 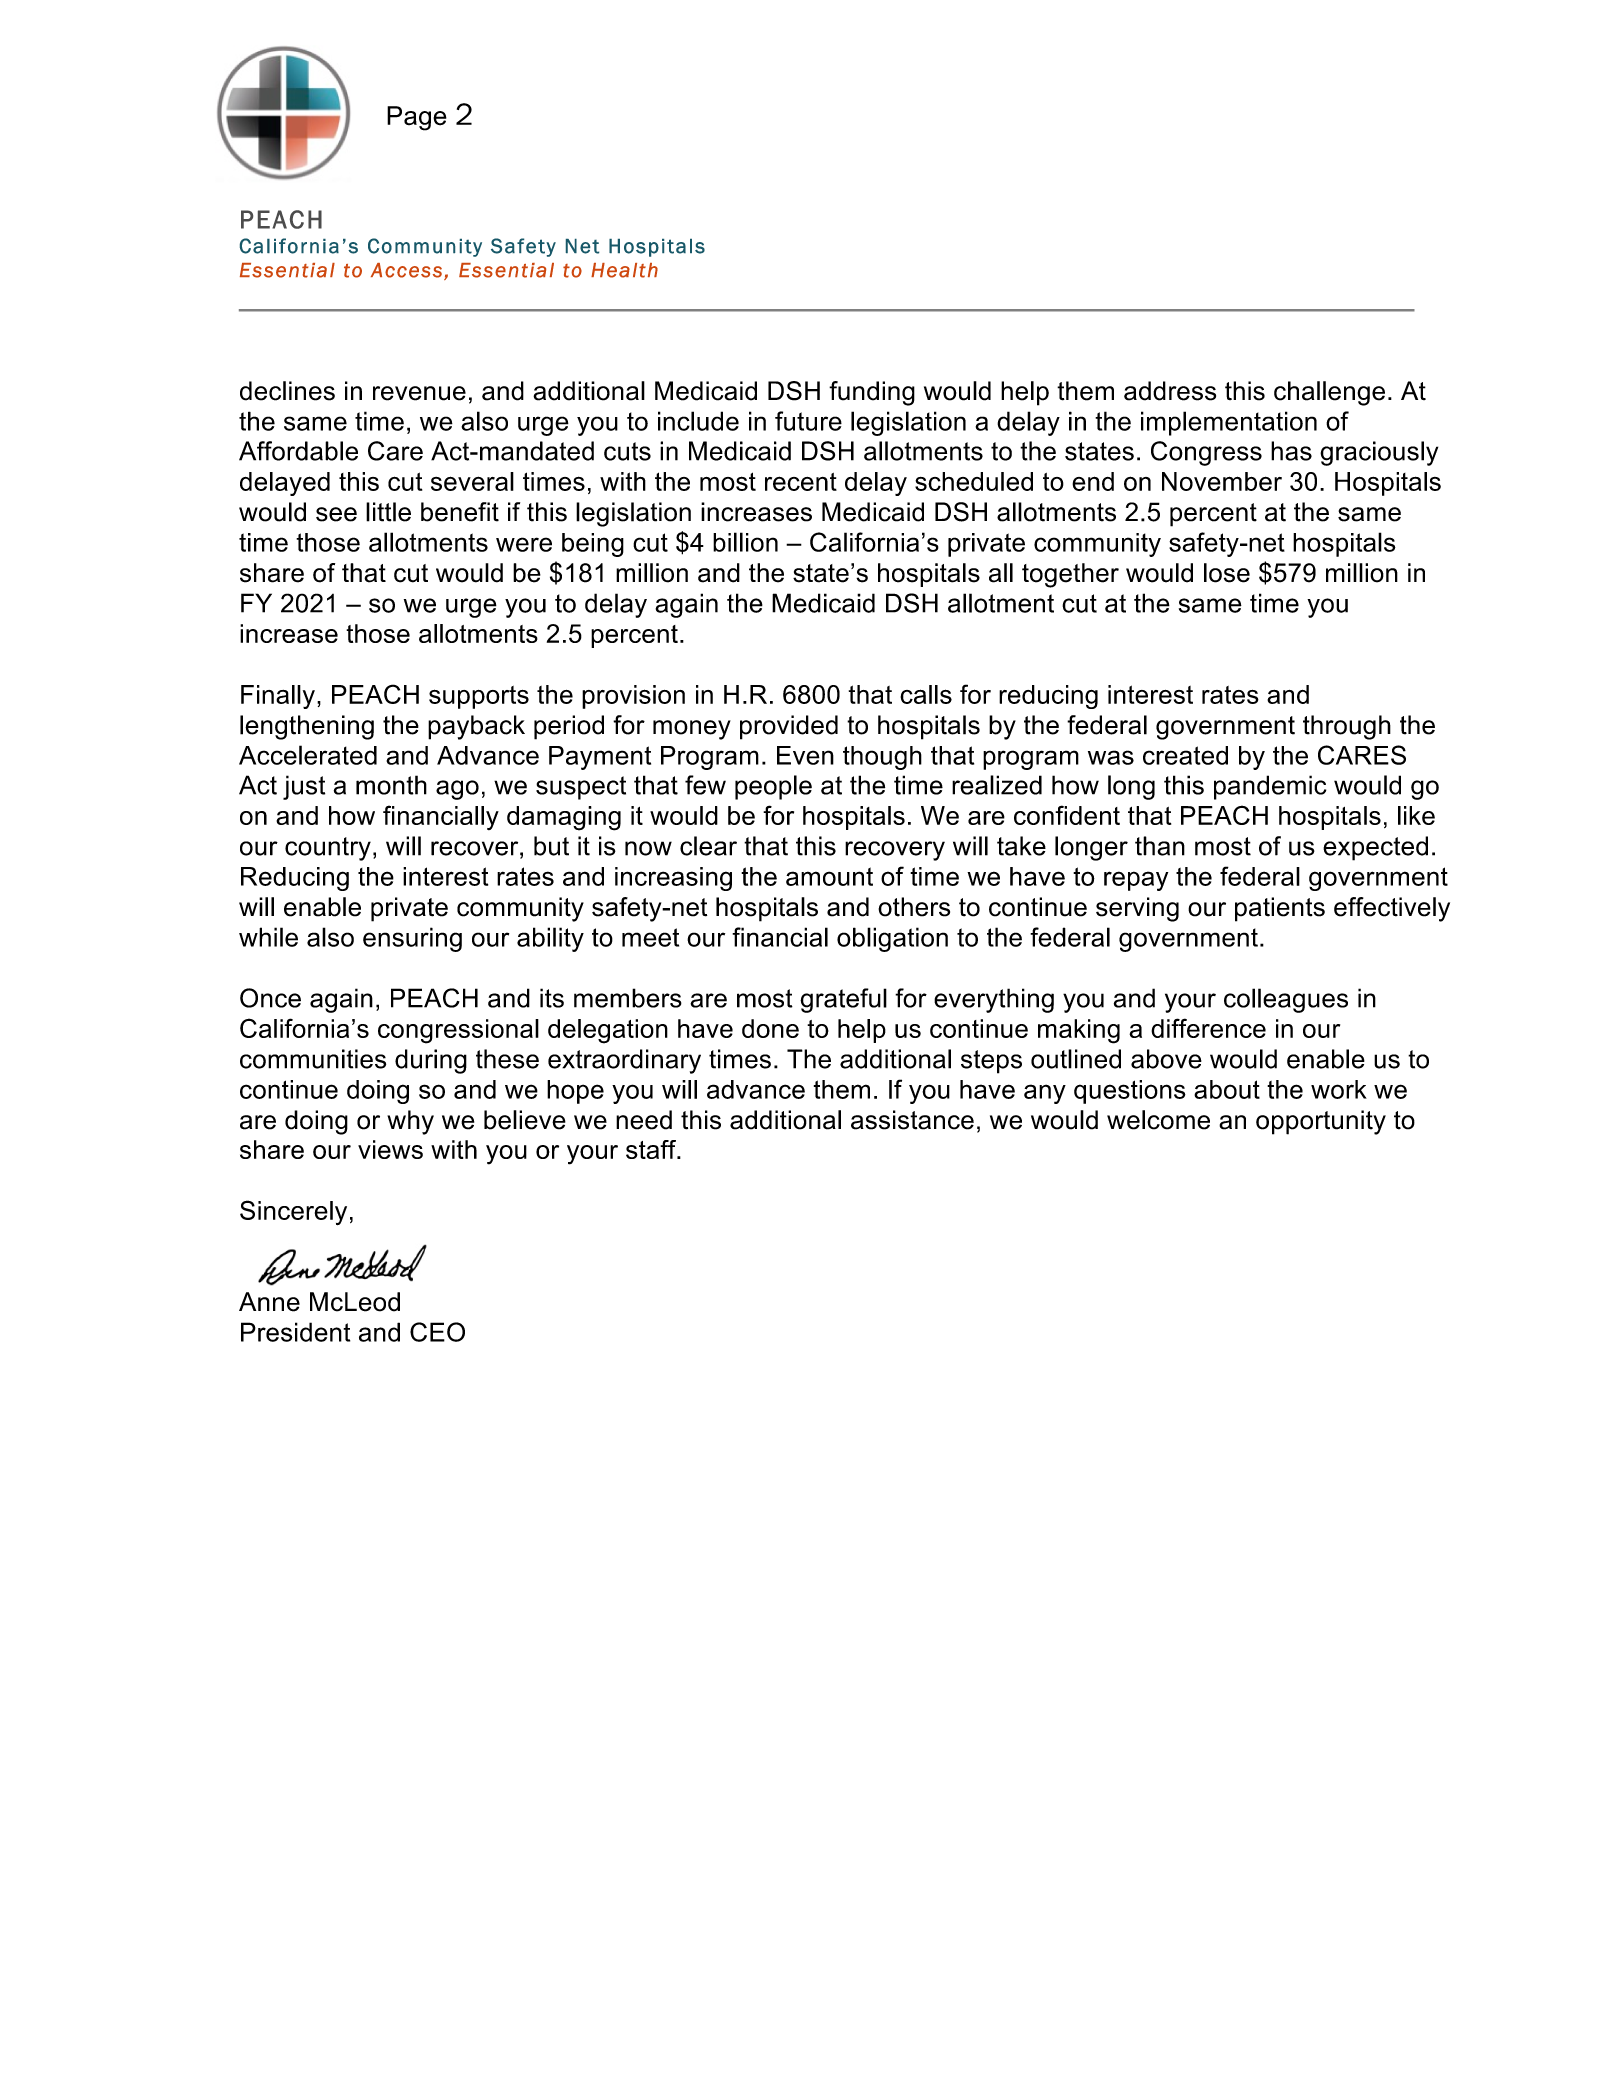 I want to click on patients, so click(x=1280, y=909).
